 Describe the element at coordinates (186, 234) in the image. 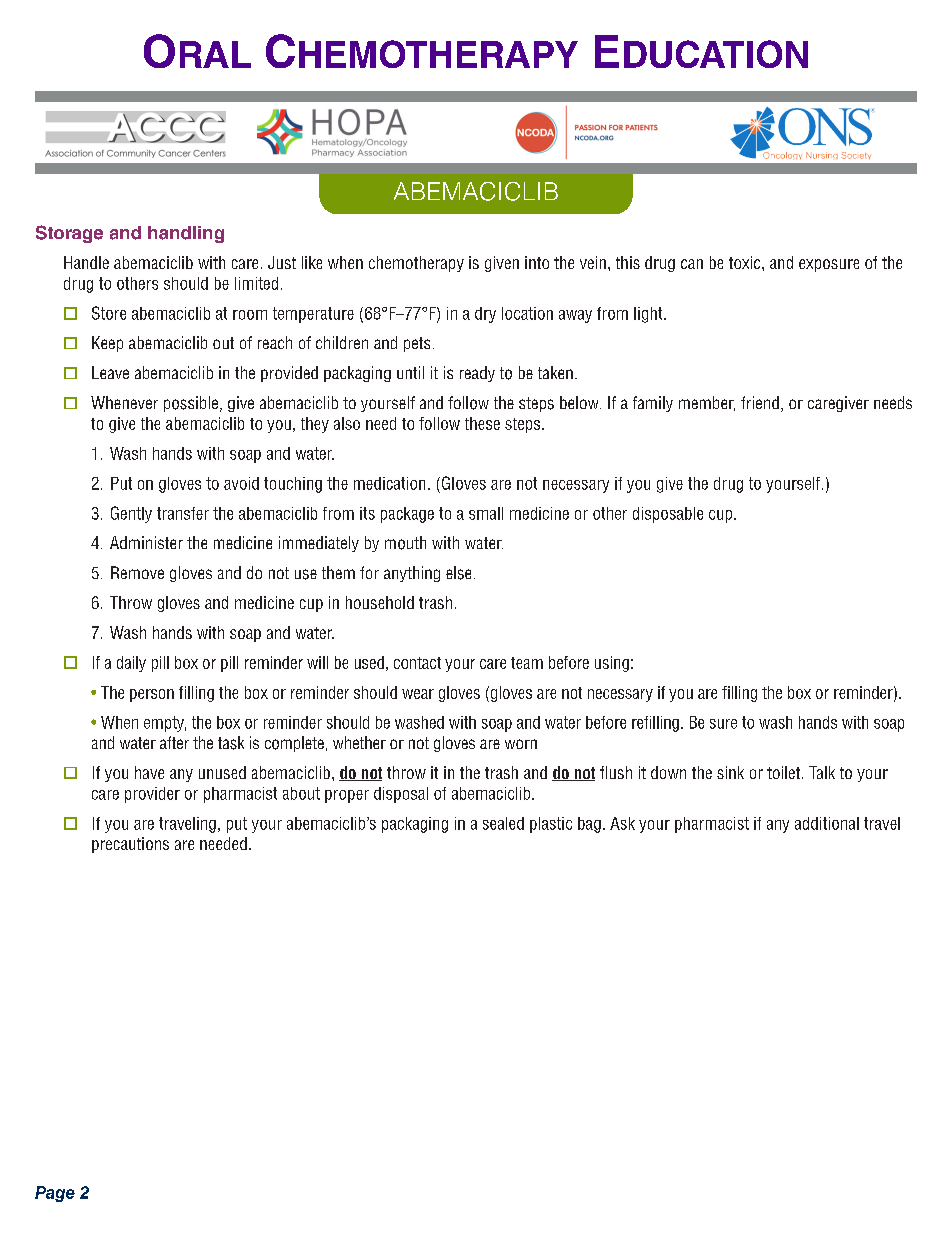

I see `handling` at that location.
